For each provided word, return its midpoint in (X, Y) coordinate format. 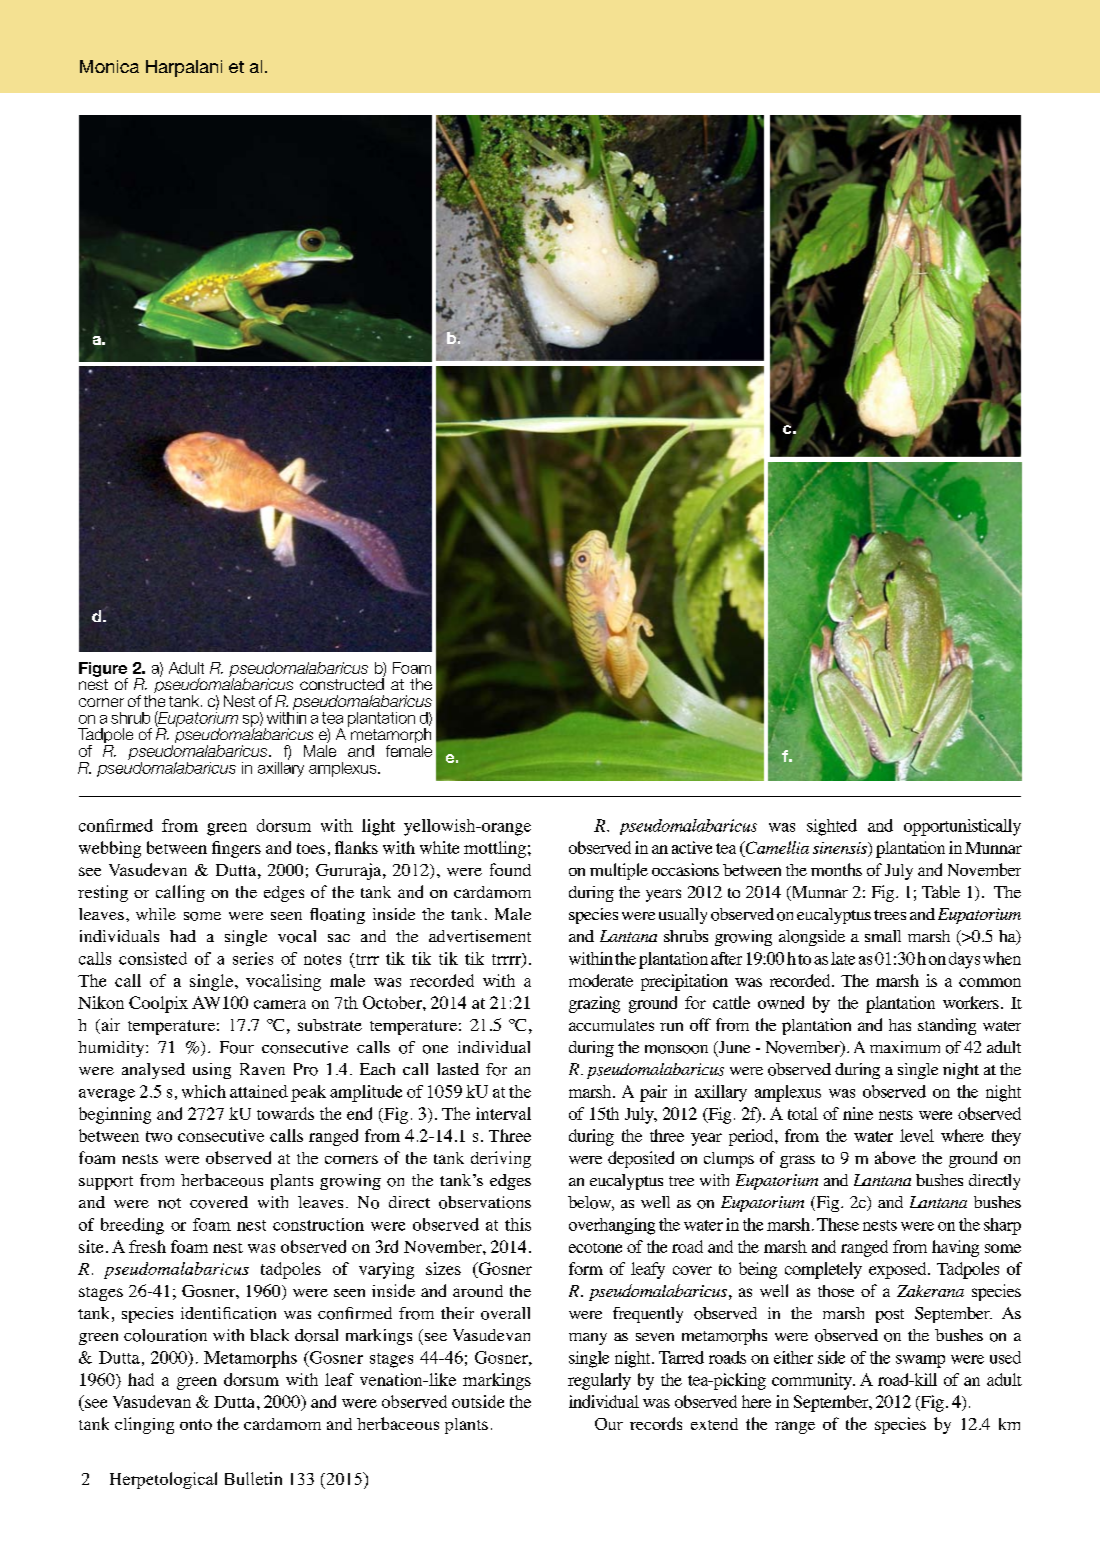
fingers (236, 849)
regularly (599, 1381)
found (510, 869)
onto (196, 1424)
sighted (832, 827)
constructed (342, 683)
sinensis (841, 849)
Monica (109, 66)
